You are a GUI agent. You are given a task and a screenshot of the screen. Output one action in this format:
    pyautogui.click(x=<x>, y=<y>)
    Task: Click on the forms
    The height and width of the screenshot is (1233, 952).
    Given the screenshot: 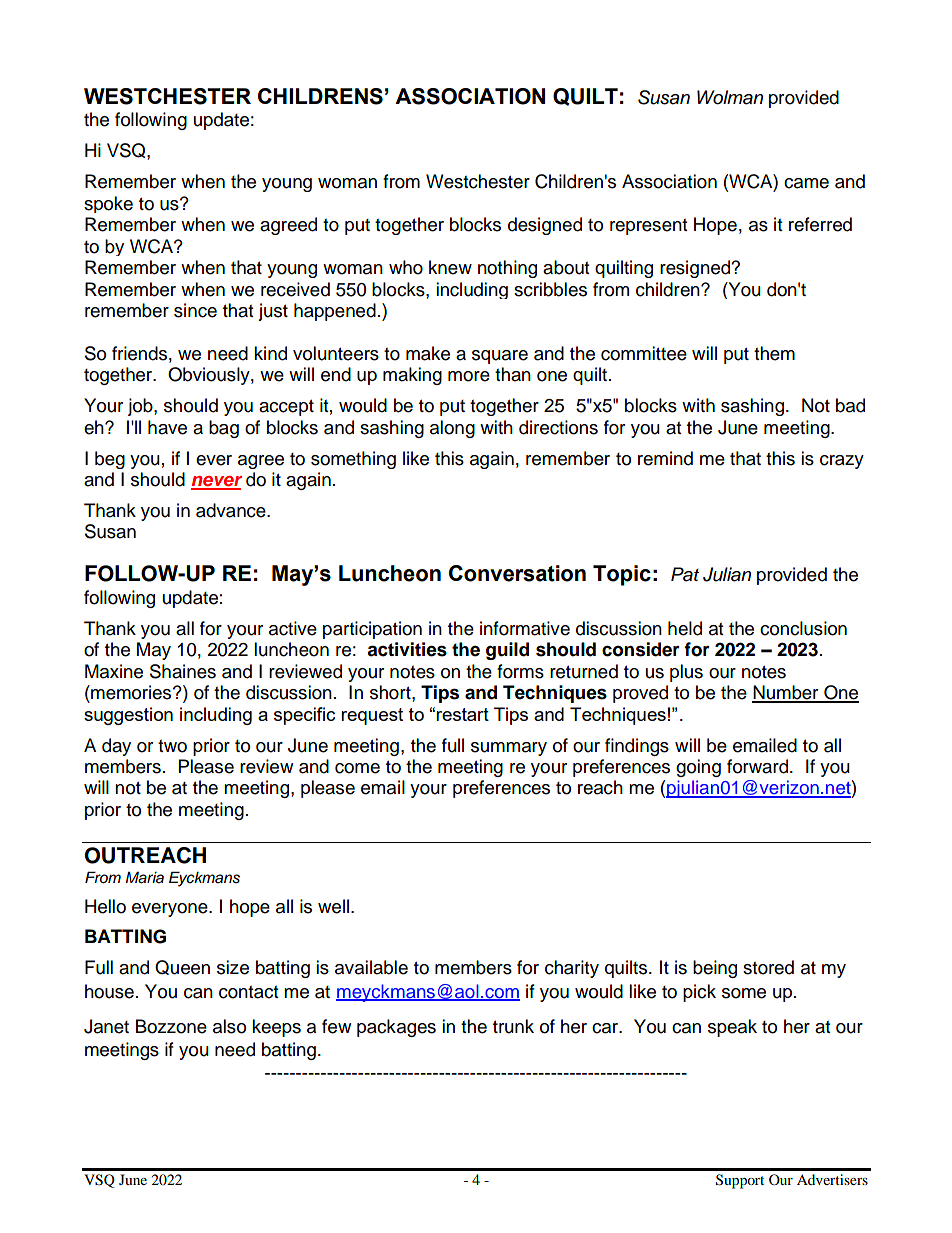 What is the action you would take?
    pyautogui.click(x=520, y=671)
